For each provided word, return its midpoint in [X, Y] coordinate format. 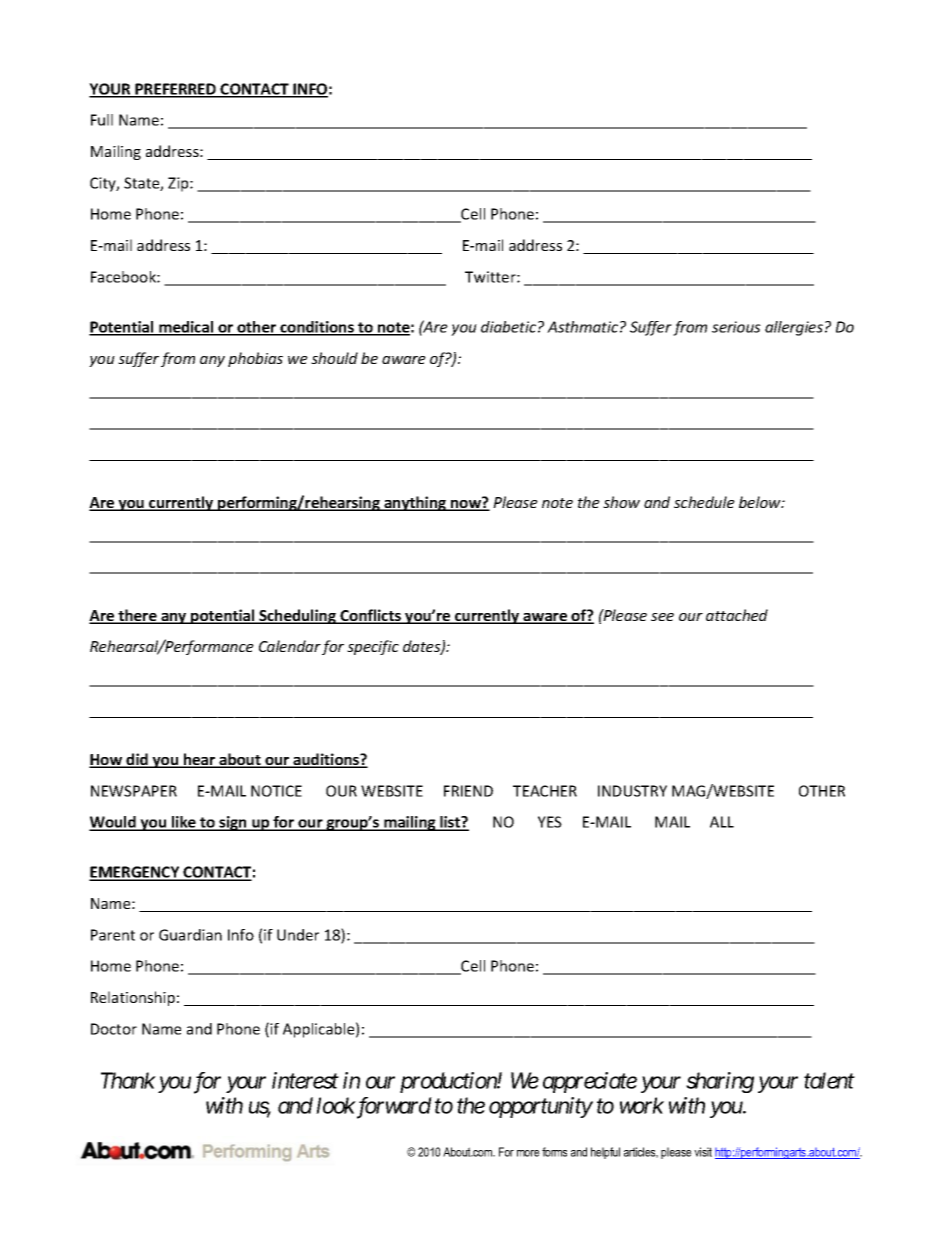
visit [703, 1152]
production [449, 1082]
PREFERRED [176, 90]
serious [736, 327]
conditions [317, 328]
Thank [128, 1080]
